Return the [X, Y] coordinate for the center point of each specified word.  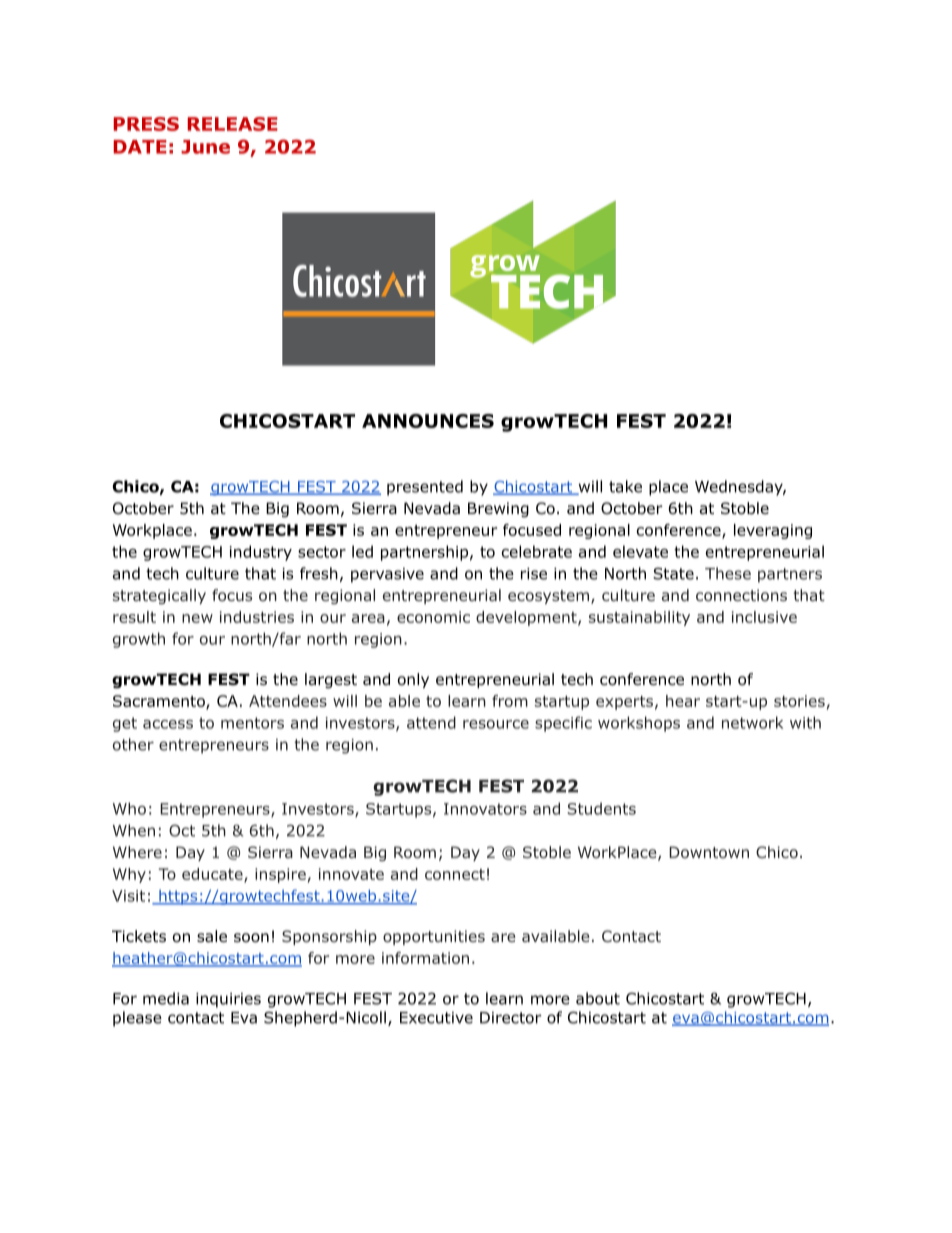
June [205, 147]
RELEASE [232, 124]
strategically [159, 596]
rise [534, 574]
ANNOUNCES [428, 421]
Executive [436, 1018]
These [728, 573]
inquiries [228, 1000]
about [598, 998]
